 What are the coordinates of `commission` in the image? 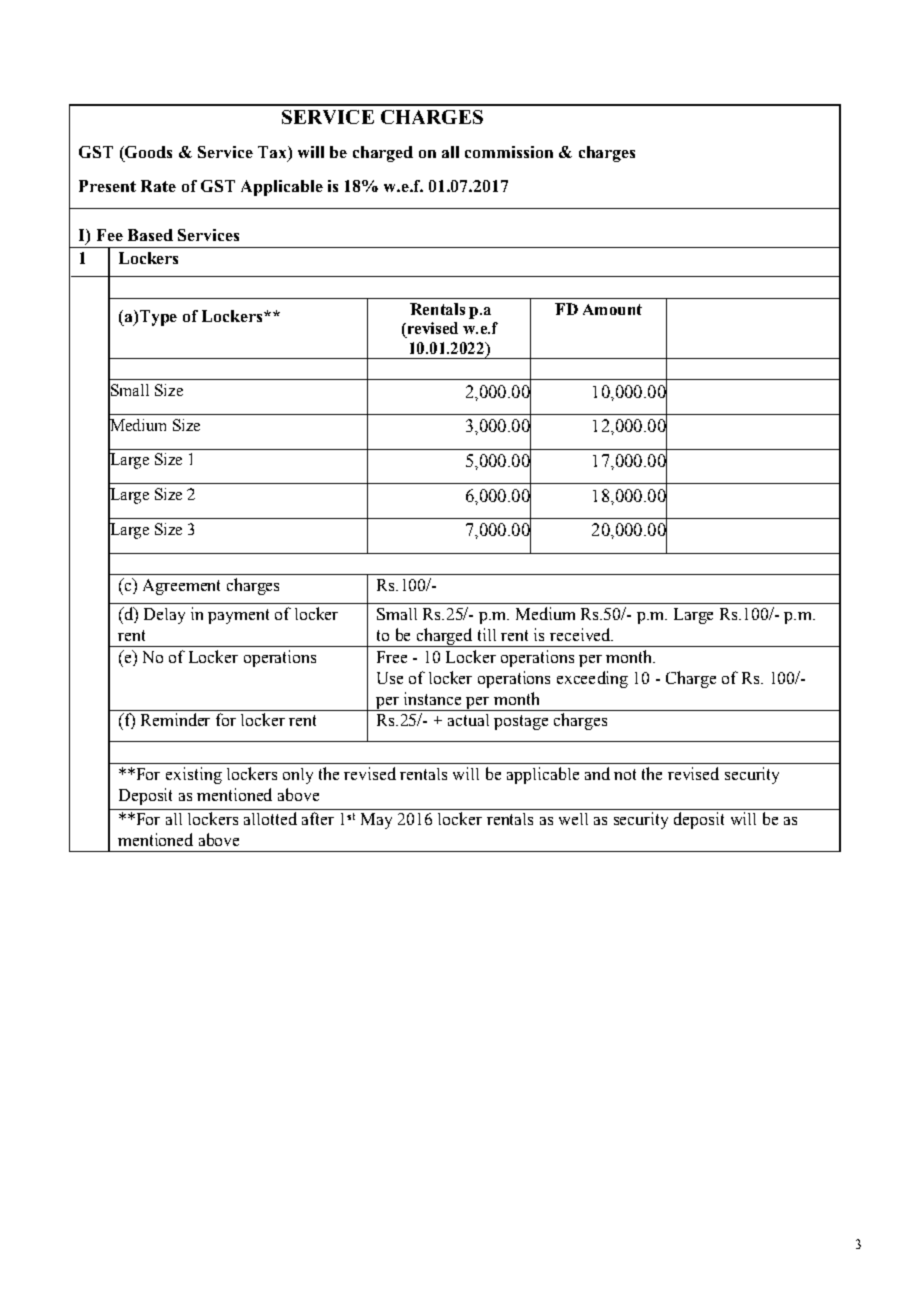 It's located at (509, 152).
